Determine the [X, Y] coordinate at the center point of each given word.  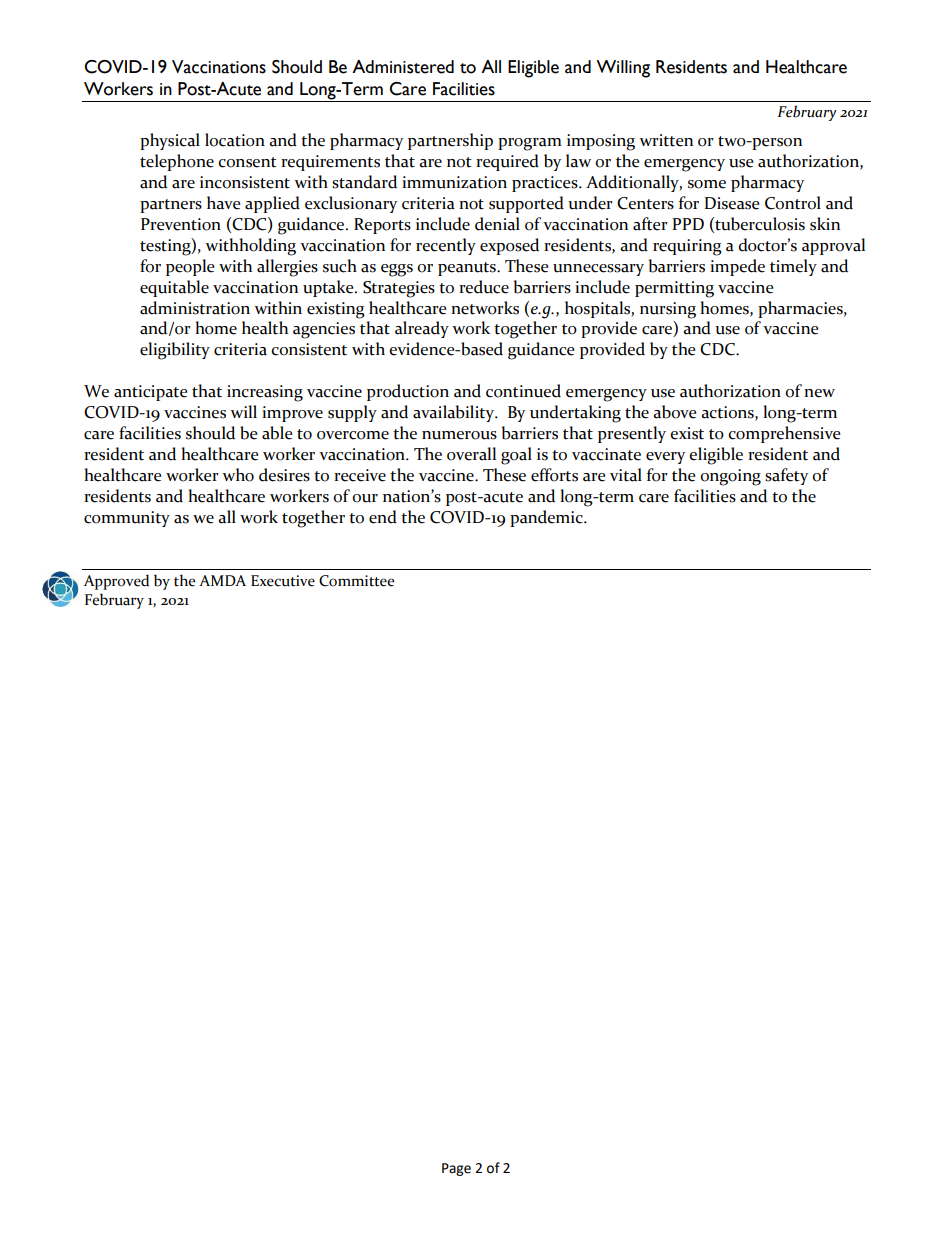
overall [471, 454]
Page [456, 1169]
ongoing [730, 477]
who [238, 475]
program [530, 144]
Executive [283, 581]
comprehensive [784, 434]
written [666, 140]
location [235, 140]
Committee [356, 581]
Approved [116, 582]
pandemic [547, 518]
